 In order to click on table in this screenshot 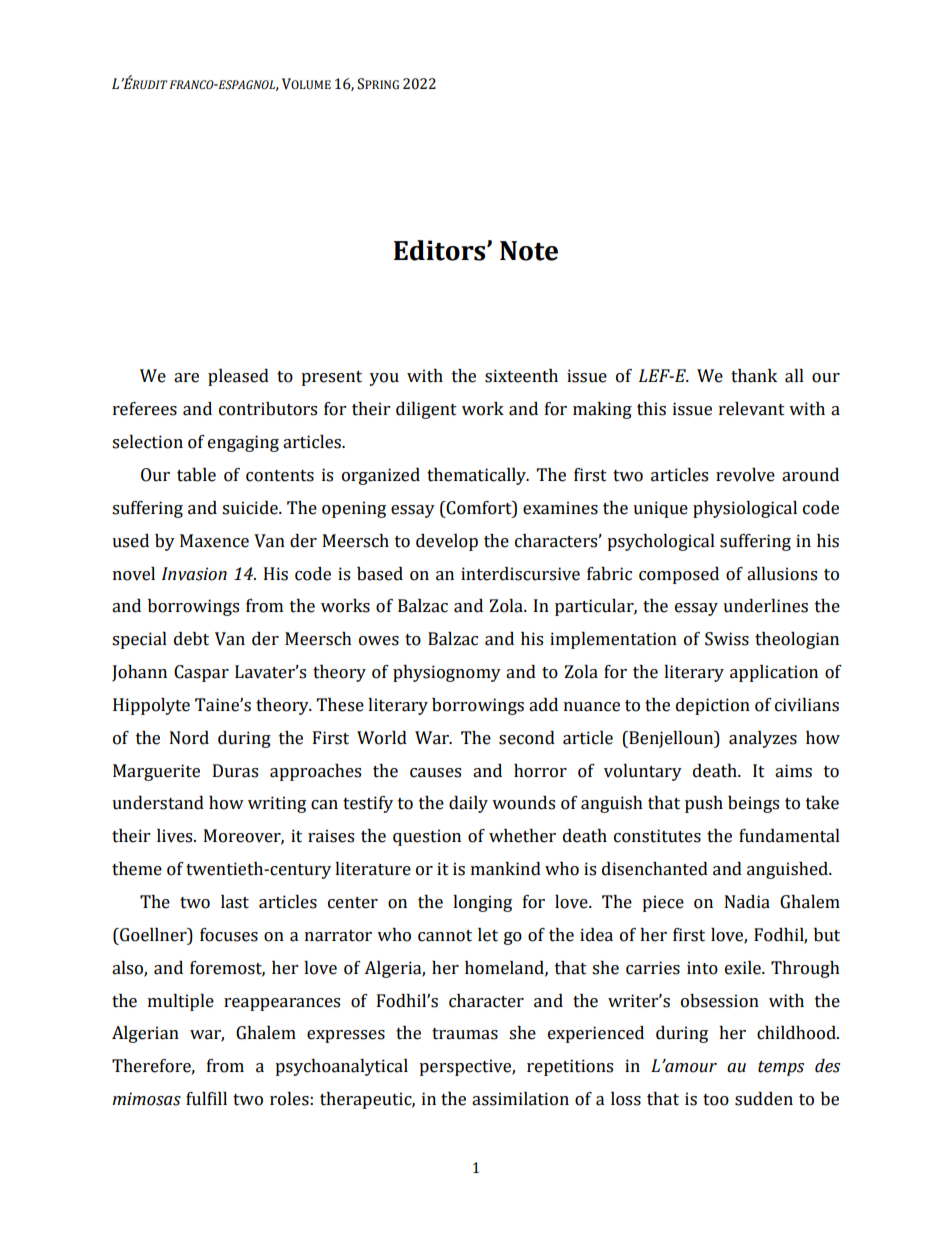, I will do `click(196, 475)`.
